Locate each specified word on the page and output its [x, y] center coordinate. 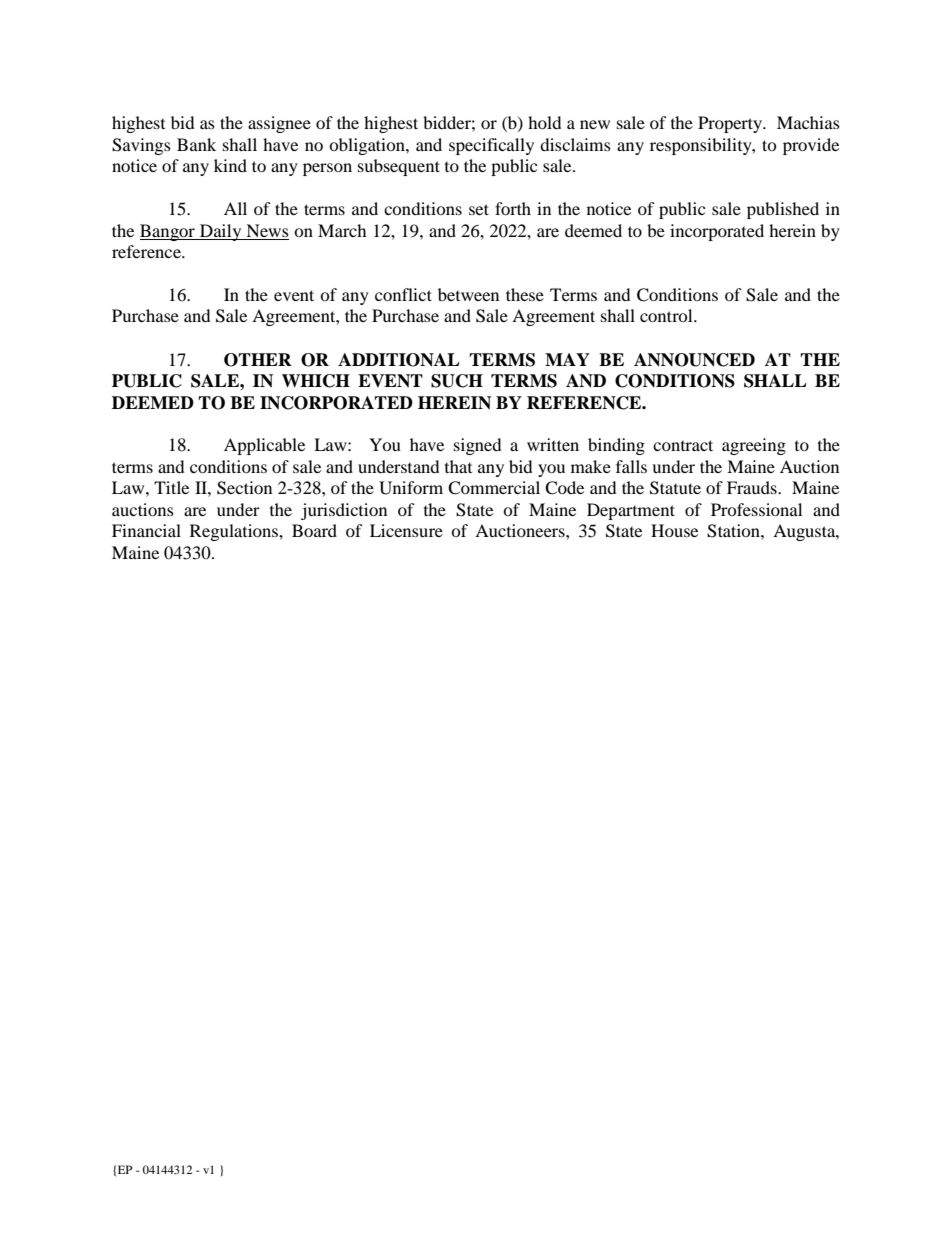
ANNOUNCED [694, 360]
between [468, 294]
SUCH [457, 381]
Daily [221, 232]
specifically [491, 146]
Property [731, 124]
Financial [146, 530]
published [783, 210]
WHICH [316, 381]
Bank [196, 144]
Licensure [406, 530]
